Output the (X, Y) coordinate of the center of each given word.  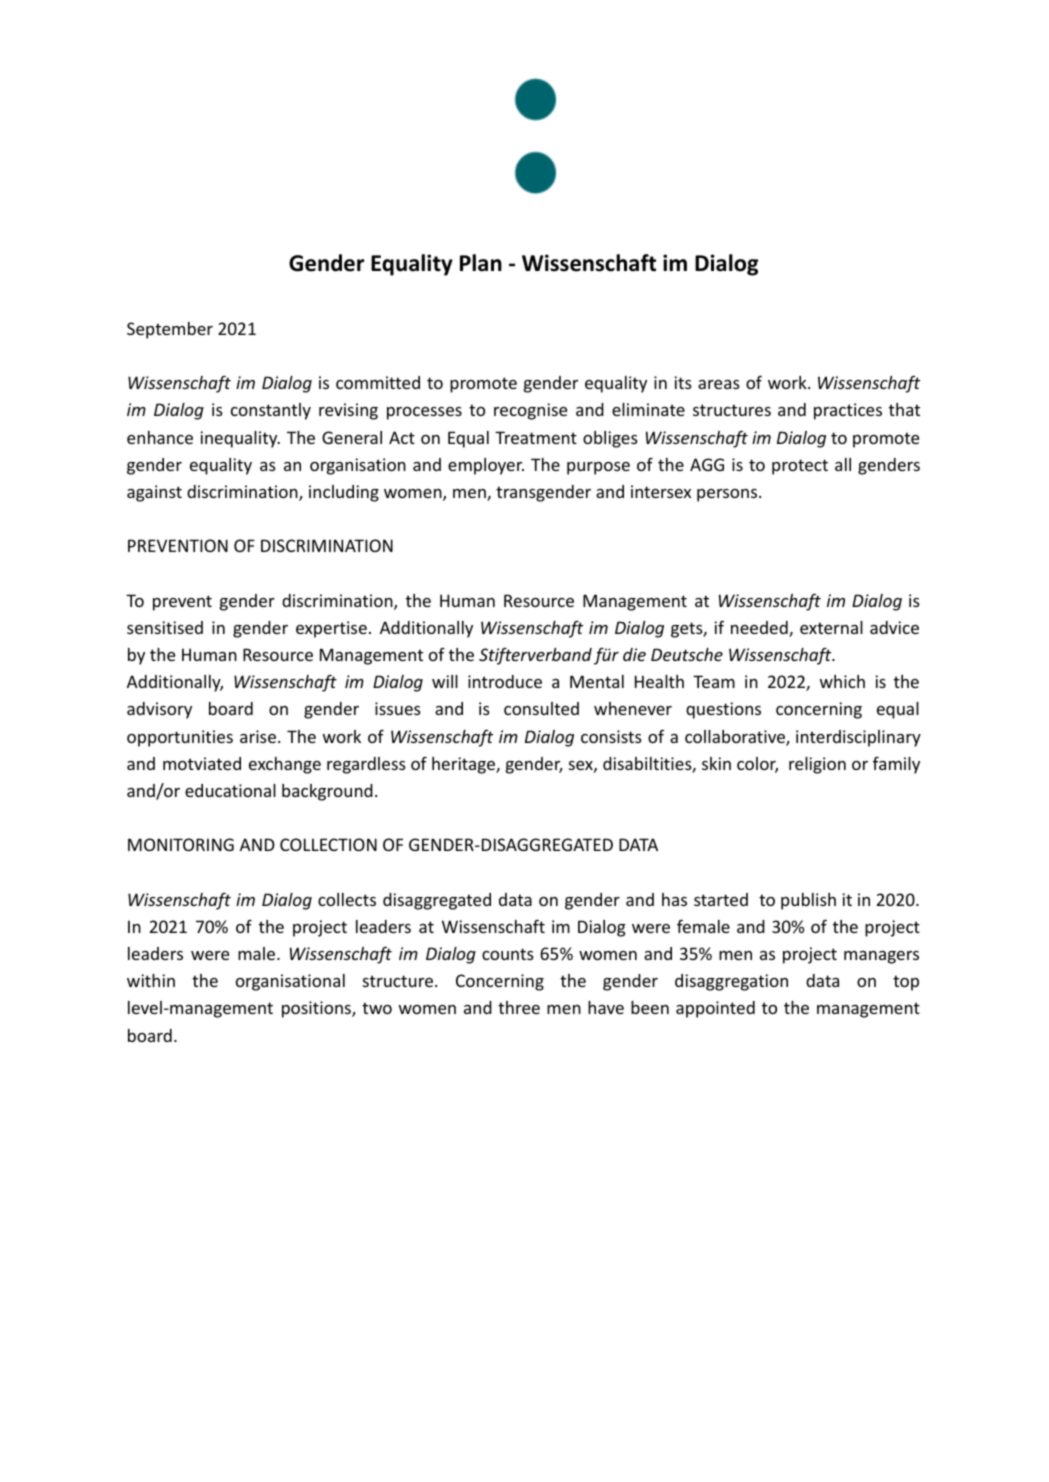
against (154, 493)
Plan (481, 263)
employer (486, 466)
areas (719, 384)
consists (611, 736)
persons (728, 495)
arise (258, 736)
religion (817, 765)
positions (317, 1009)
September (170, 330)
